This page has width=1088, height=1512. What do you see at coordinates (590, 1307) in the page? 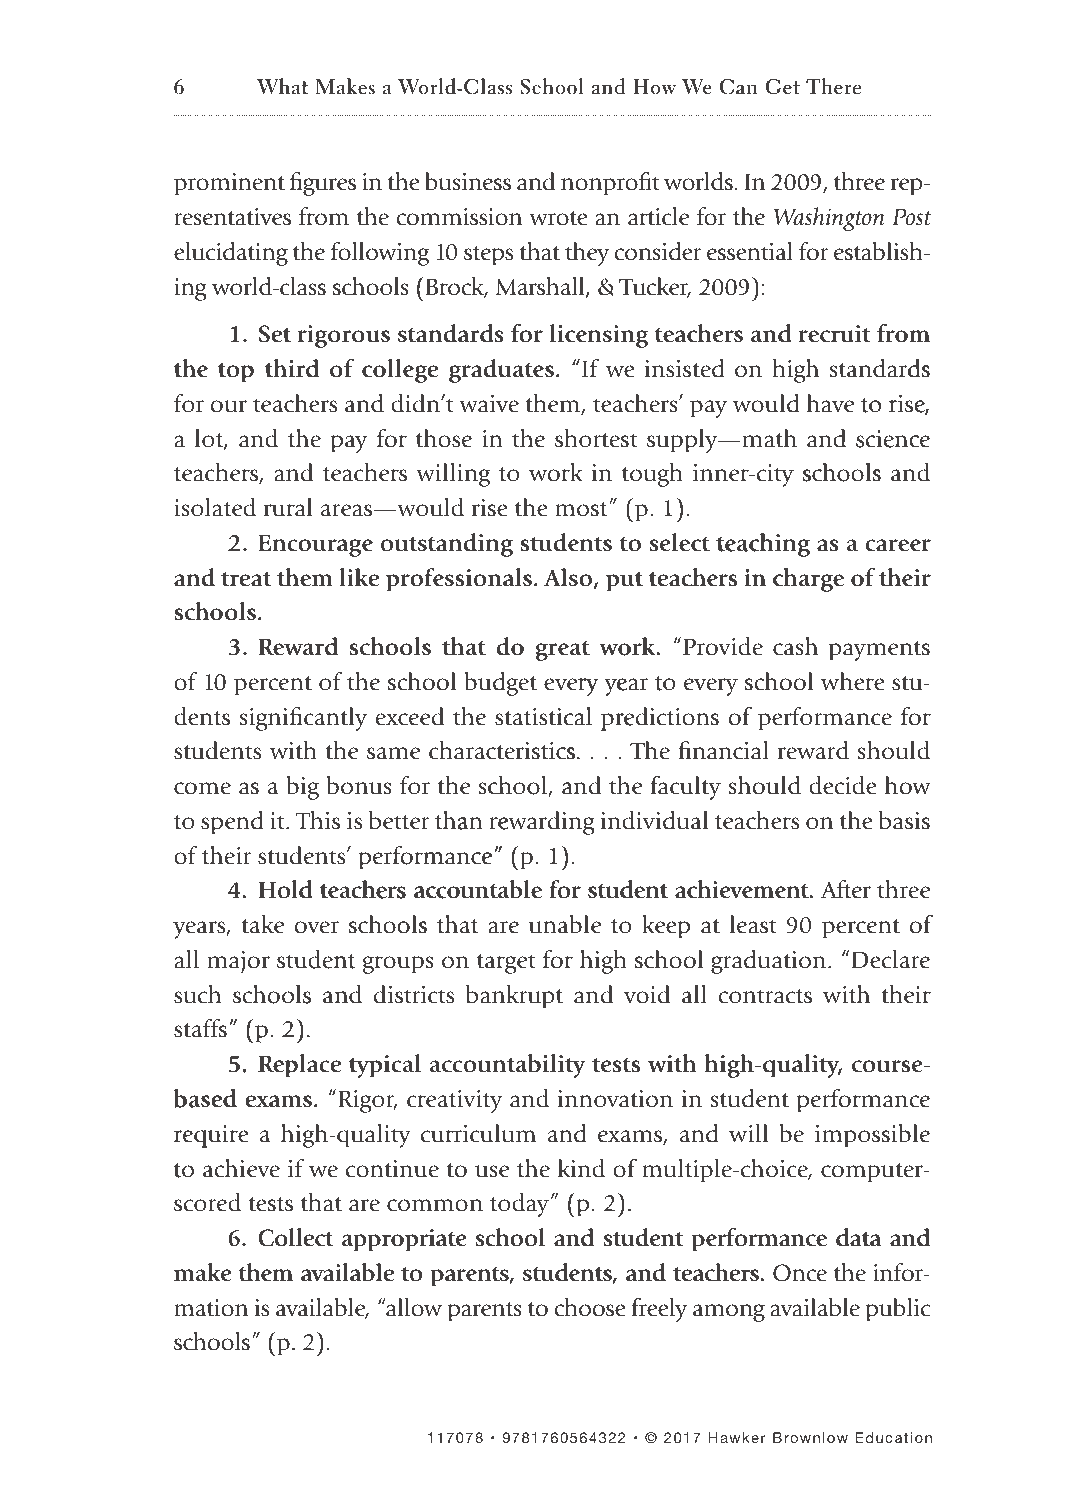
I see `choose` at bounding box center [590, 1307].
